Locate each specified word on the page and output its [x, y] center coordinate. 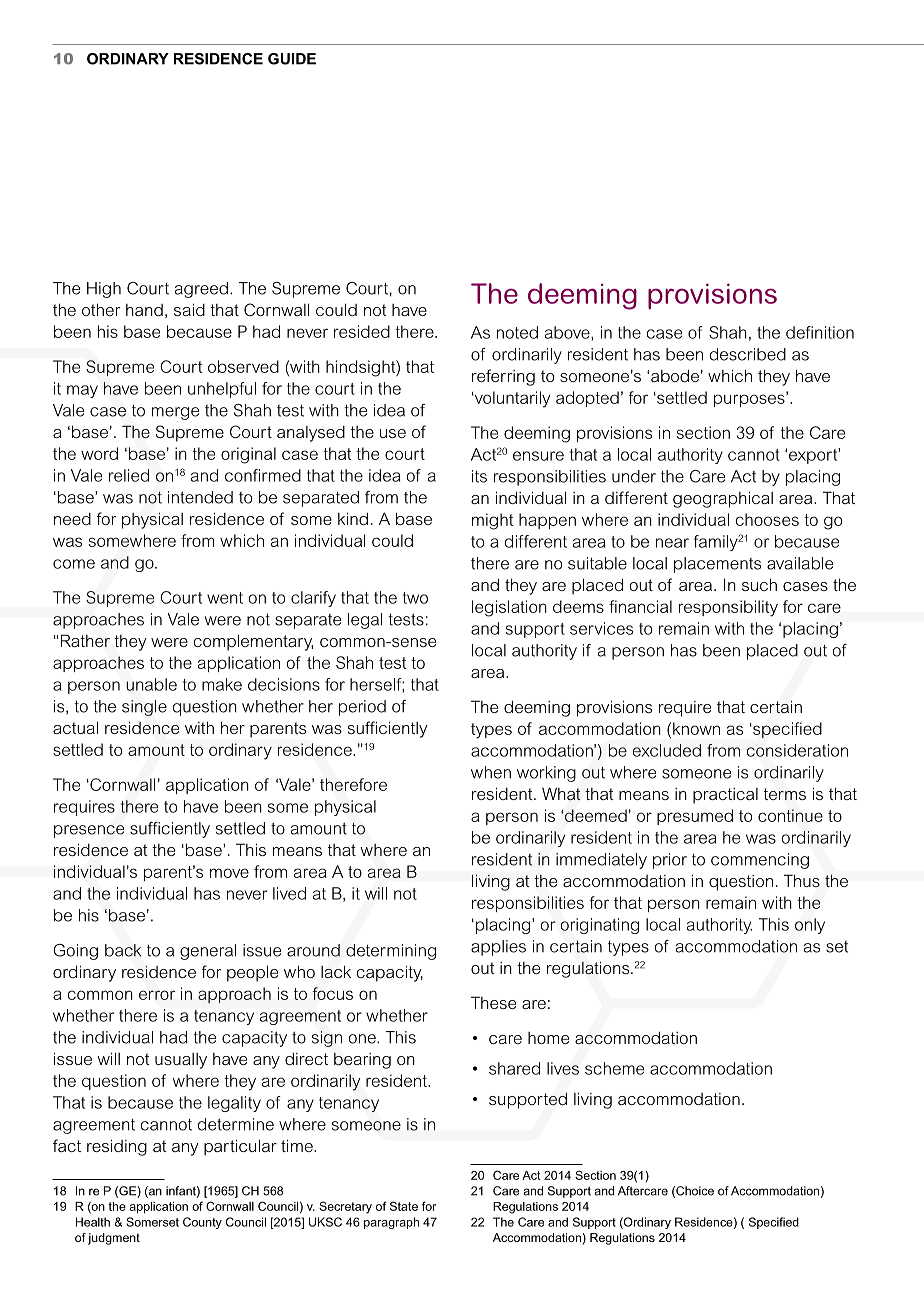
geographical [723, 499]
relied [129, 475]
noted [517, 332]
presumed [695, 817]
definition [820, 332]
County [202, 1223]
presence [89, 831]
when [491, 772]
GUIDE [292, 59]
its [479, 476]
